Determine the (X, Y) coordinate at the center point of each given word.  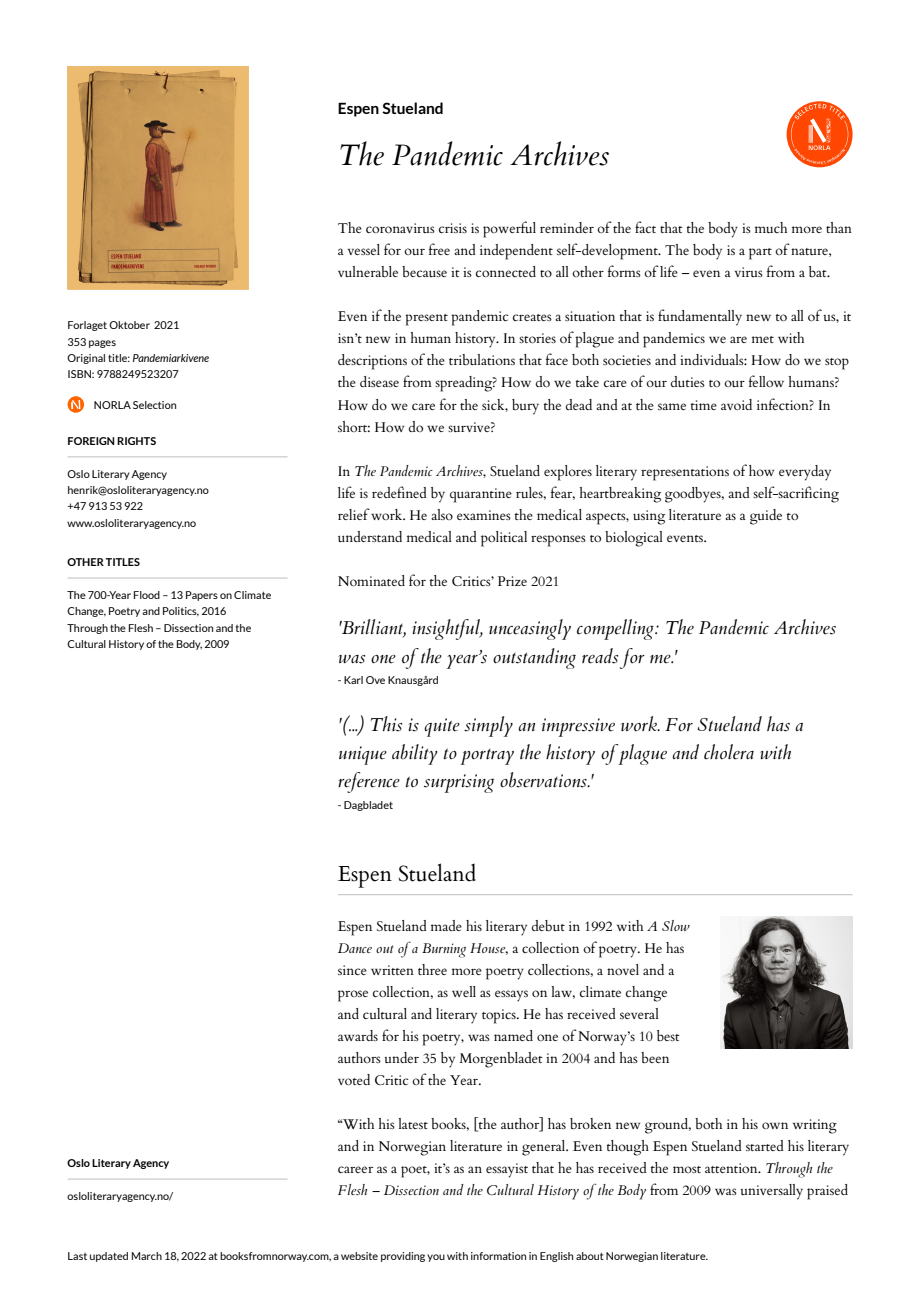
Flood (147, 595)
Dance (355, 948)
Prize (512, 581)
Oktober (129, 325)
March (147, 1256)
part (760, 254)
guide (766, 517)
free (439, 249)
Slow (676, 925)
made (446, 925)
